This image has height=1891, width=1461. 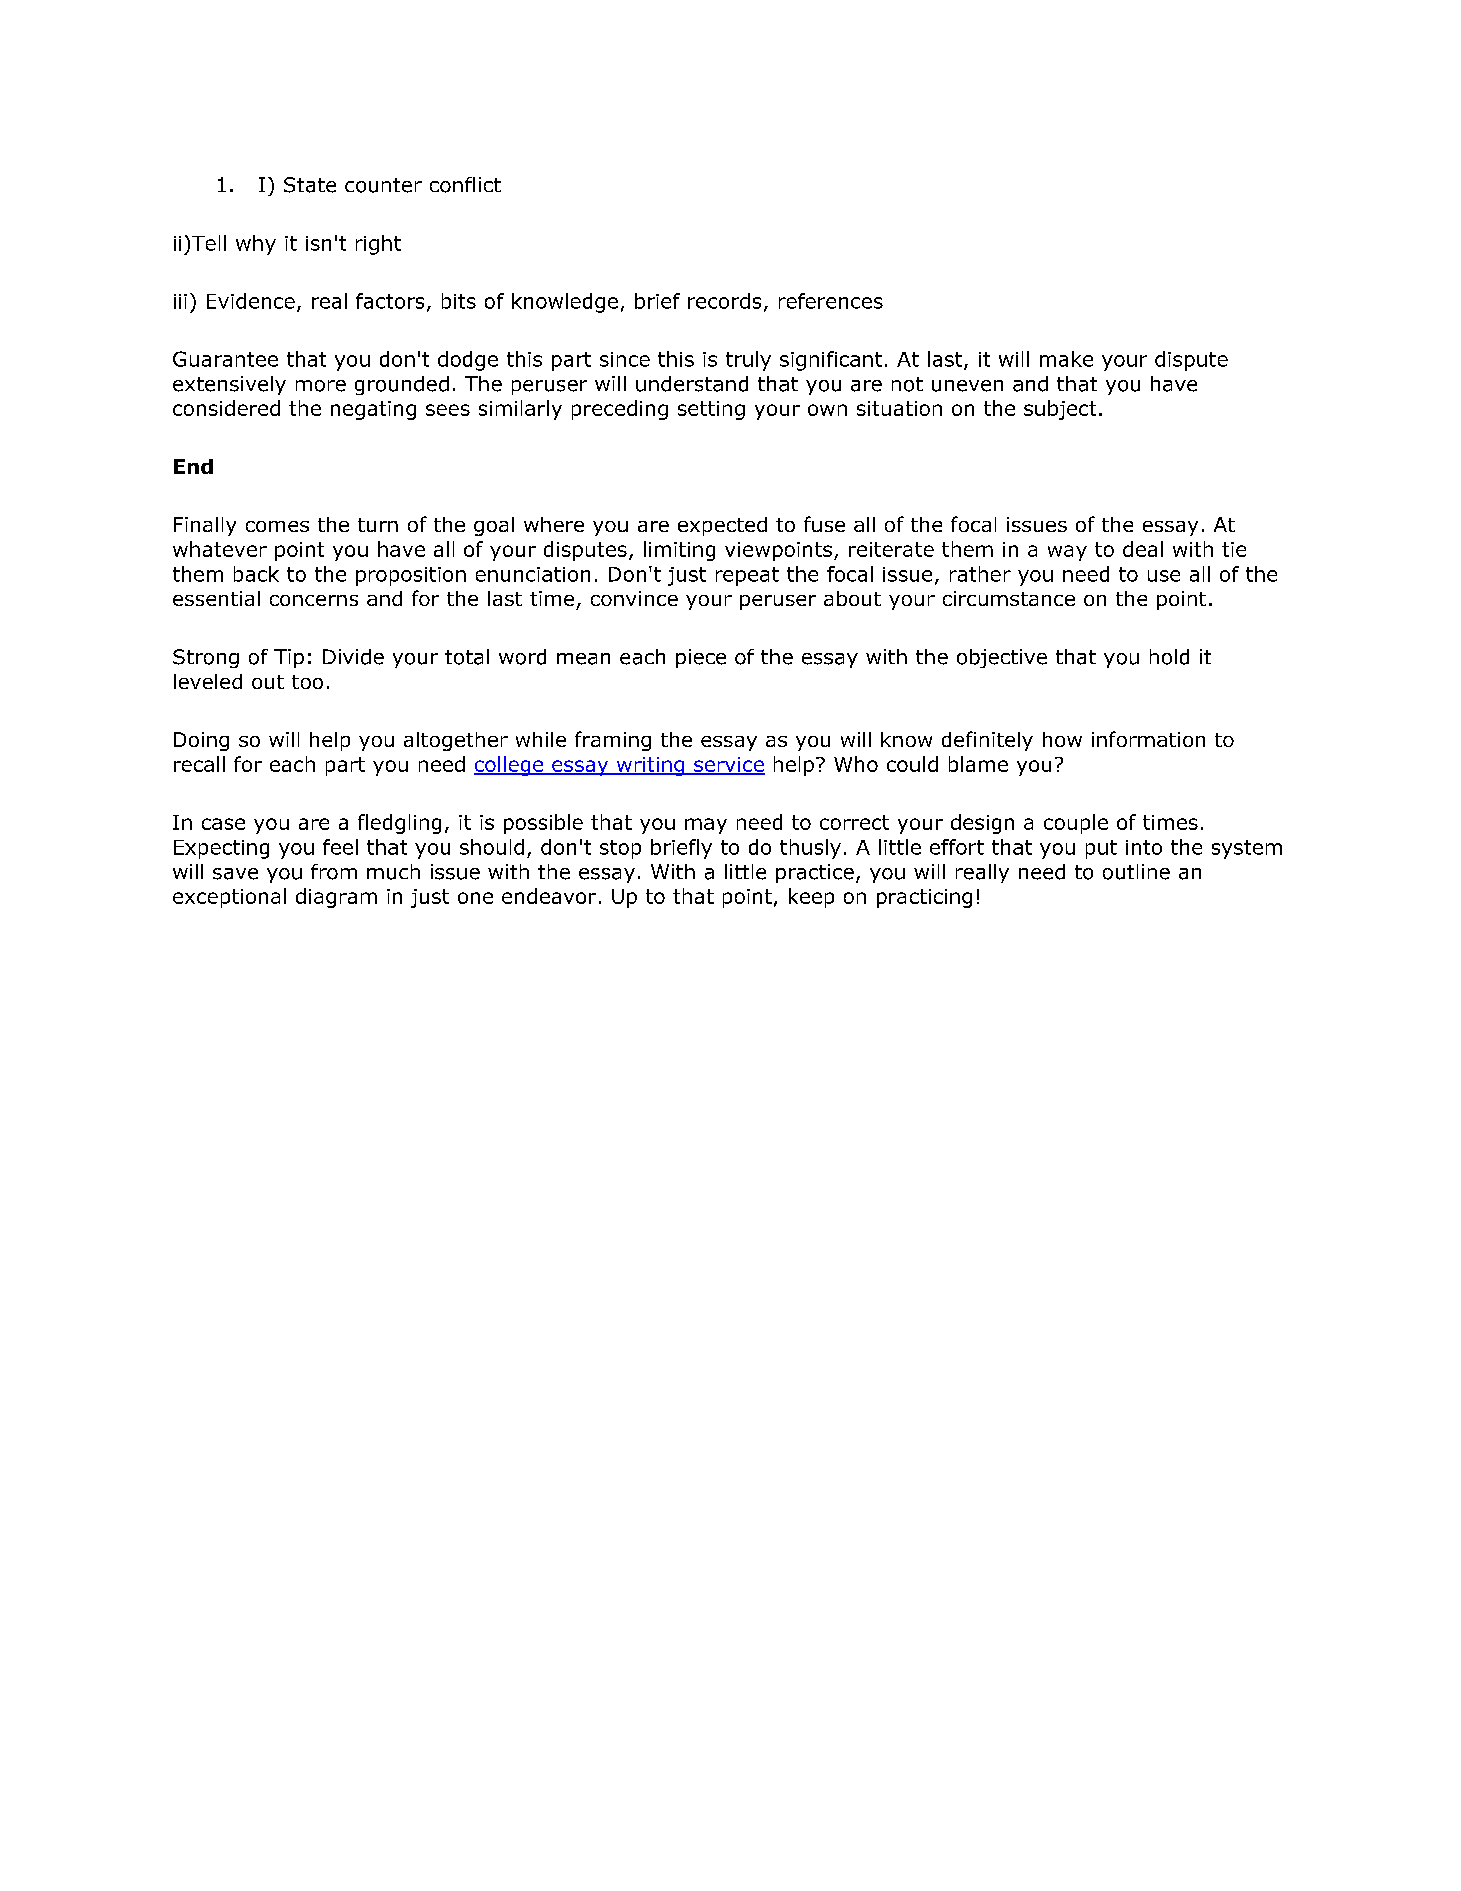 What do you see at coordinates (831, 301) in the image?
I see `references` at bounding box center [831, 301].
